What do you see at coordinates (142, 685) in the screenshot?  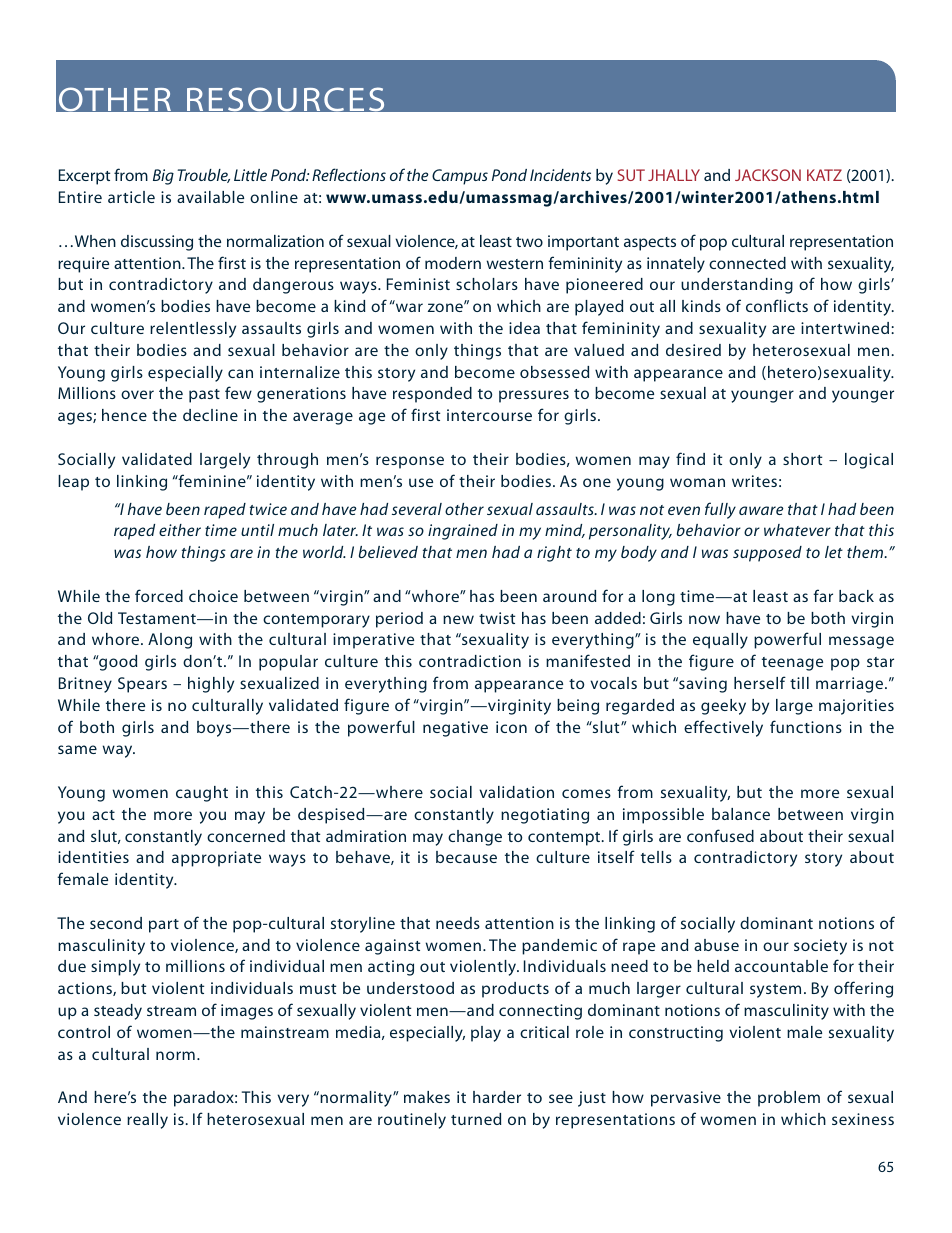 I see `Spears` at bounding box center [142, 685].
